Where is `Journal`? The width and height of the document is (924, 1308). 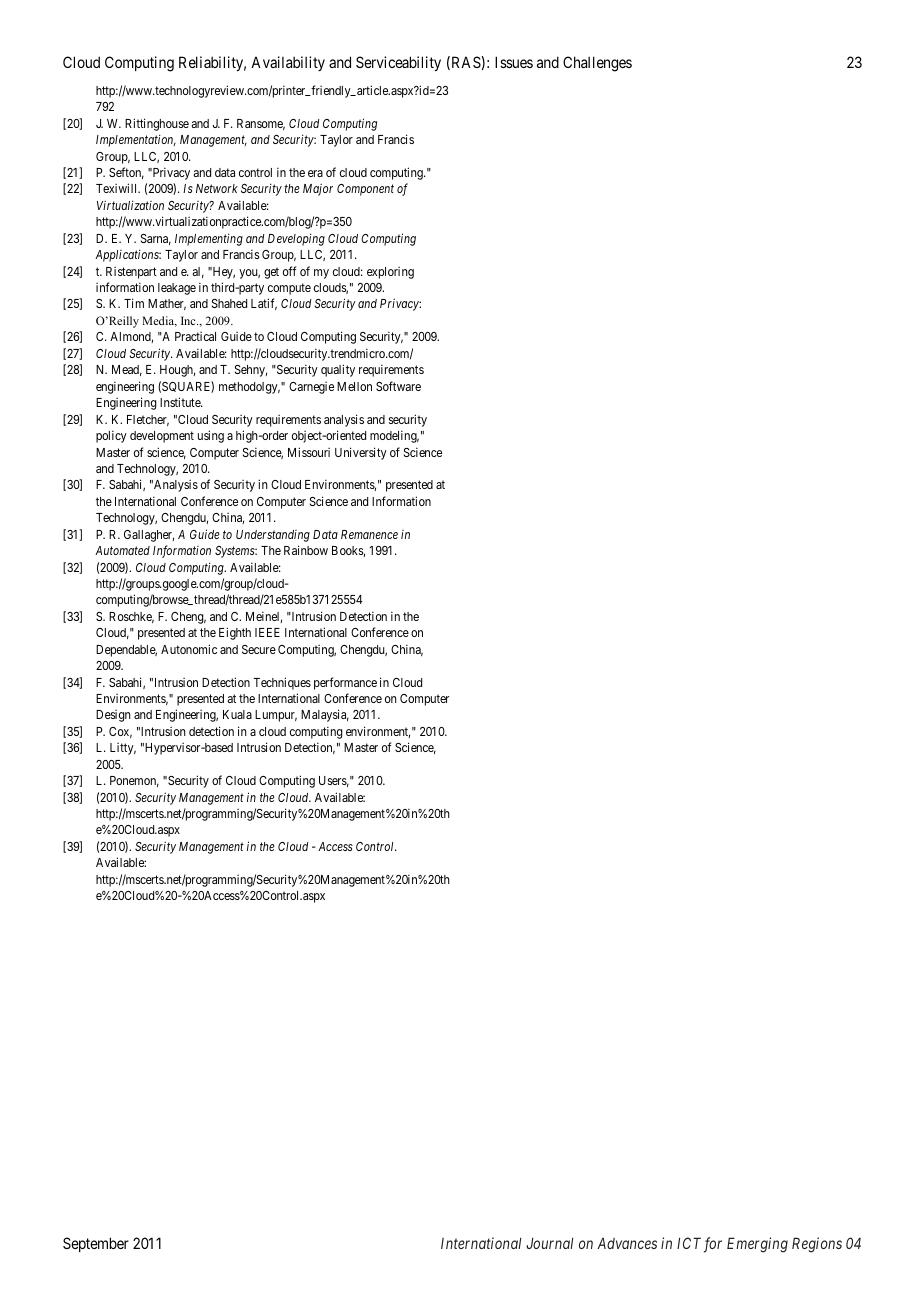
Journal is located at coordinates (549, 1243).
